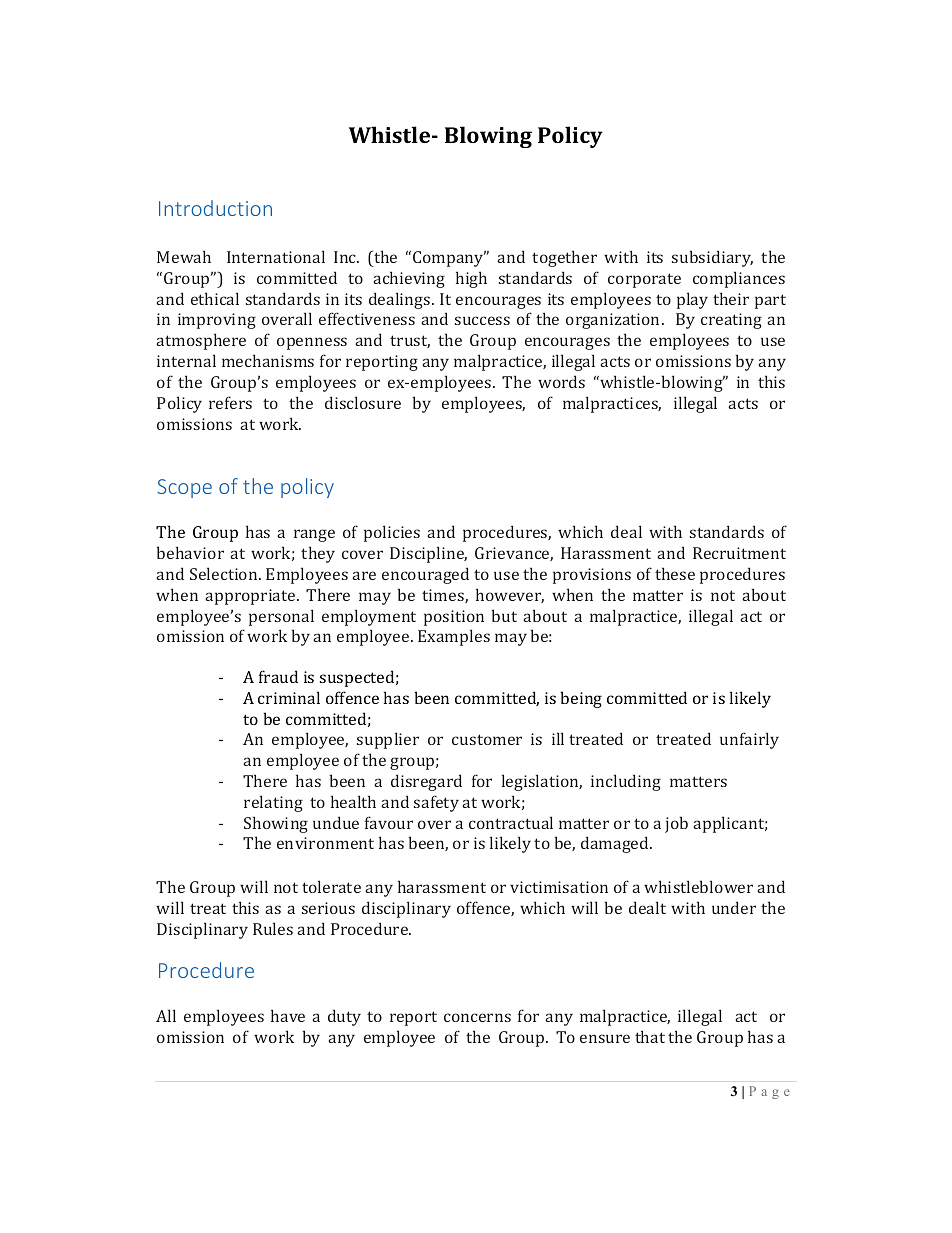 This screenshot has height=1233, width=952. I want to click on International, so click(276, 256).
